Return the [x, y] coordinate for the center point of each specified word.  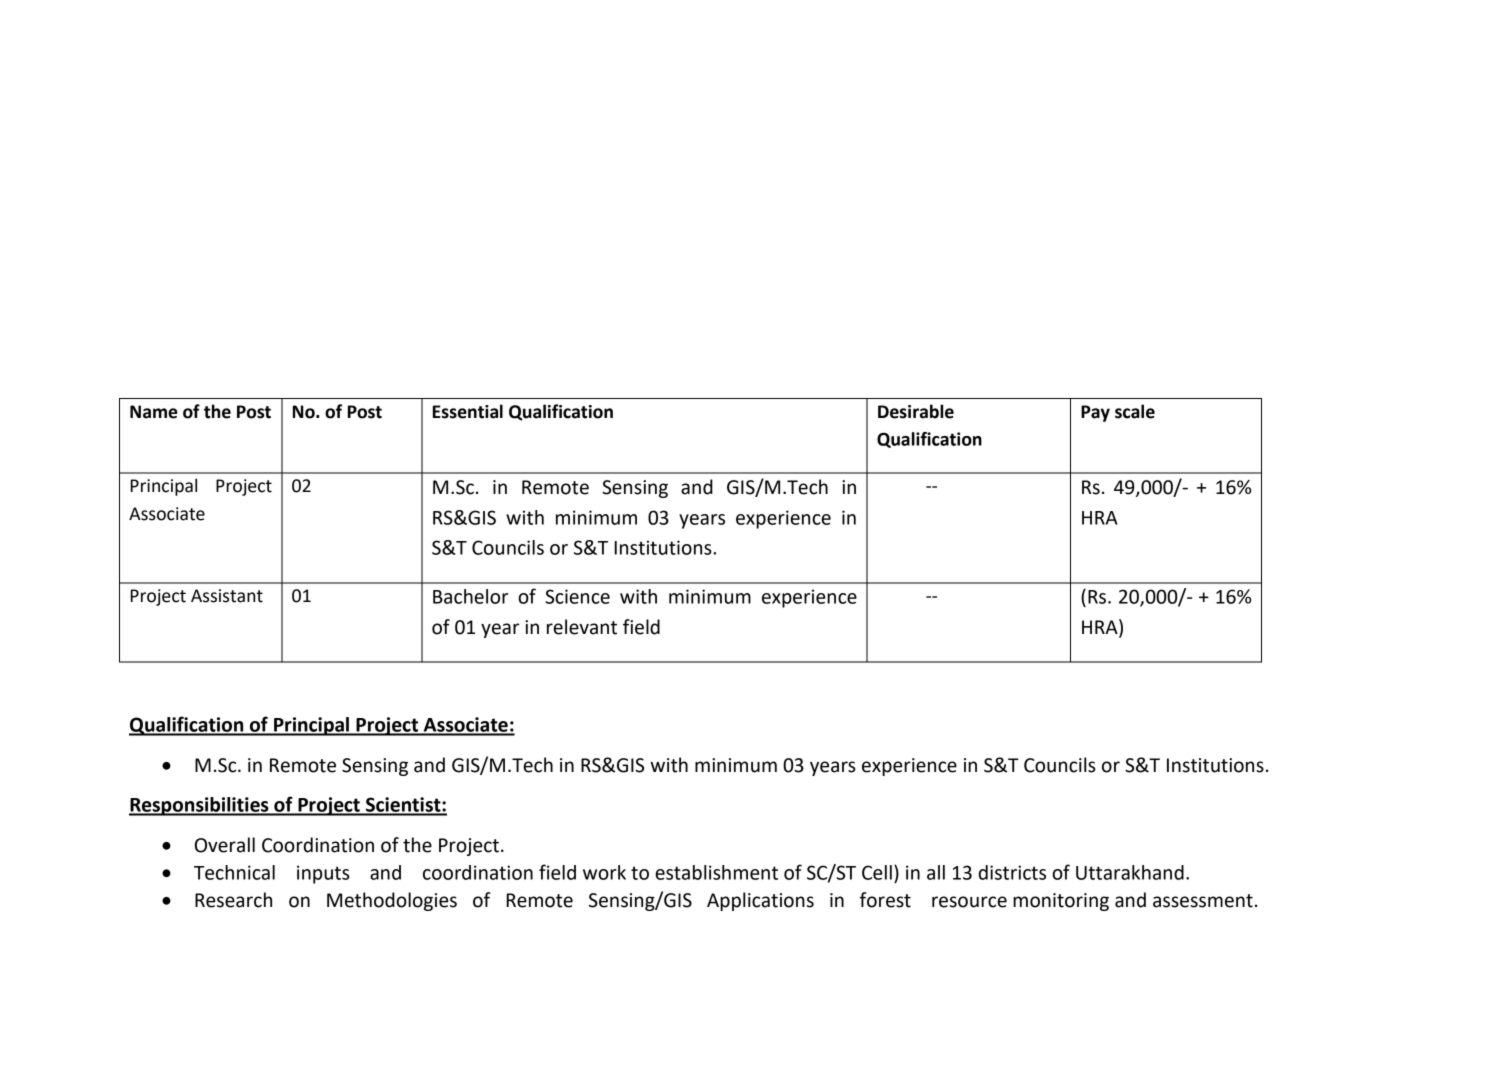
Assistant [227, 596]
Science [577, 596]
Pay [1095, 413]
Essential [468, 411]
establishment [716, 872]
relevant [582, 627]
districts [1012, 872]
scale [1135, 411]
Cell [877, 872]
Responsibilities [200, 806]
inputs [323, 874]
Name [154, 412]
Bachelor [470, 596]
